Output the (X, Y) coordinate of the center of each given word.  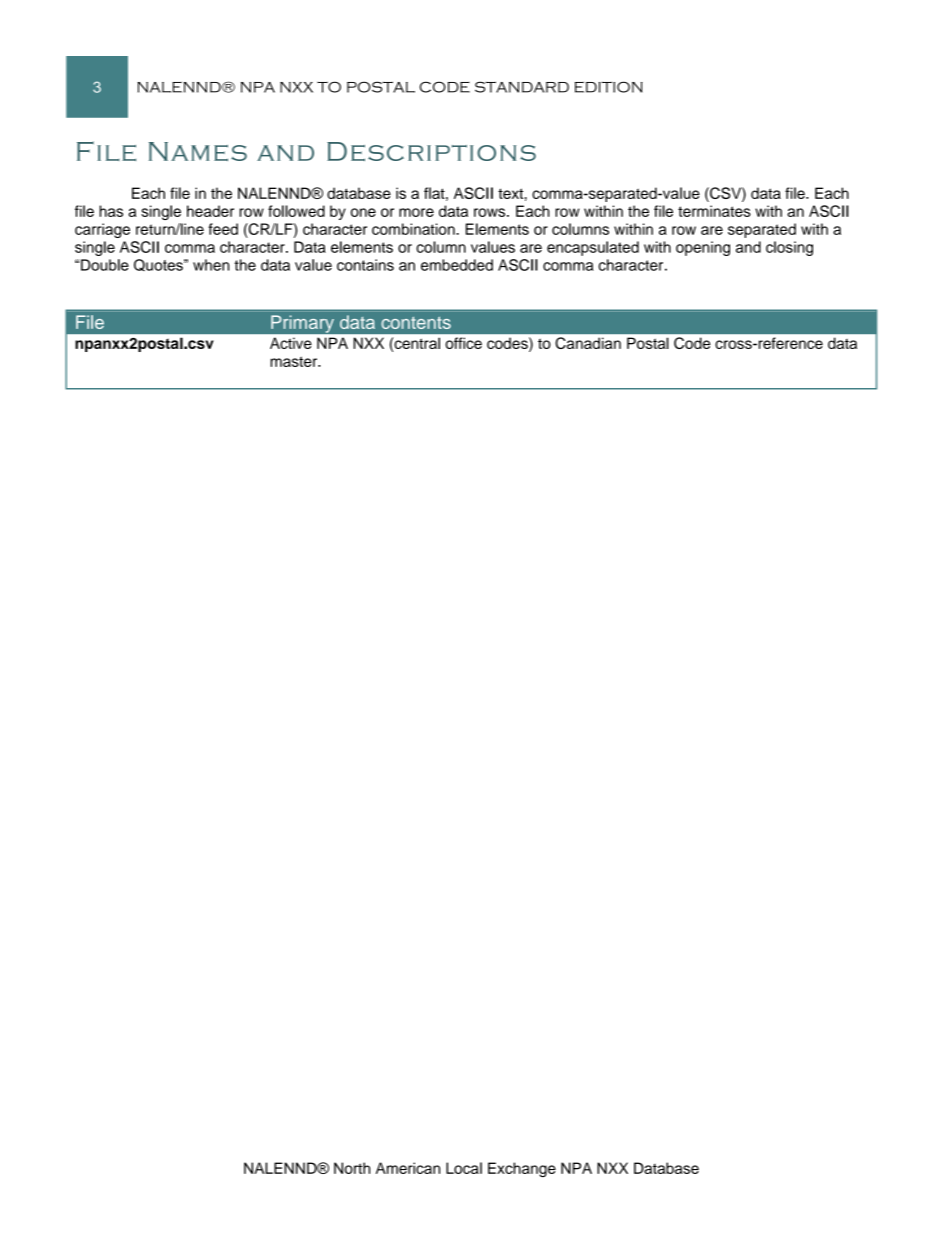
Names (198, 151)
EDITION (609, 87)
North (352, 1168)
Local (464, 1168)
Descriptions (431, 151)
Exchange (522, 1169)
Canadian (588, 343)
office (464, 343)
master (295, 361)
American (408, 1168)
